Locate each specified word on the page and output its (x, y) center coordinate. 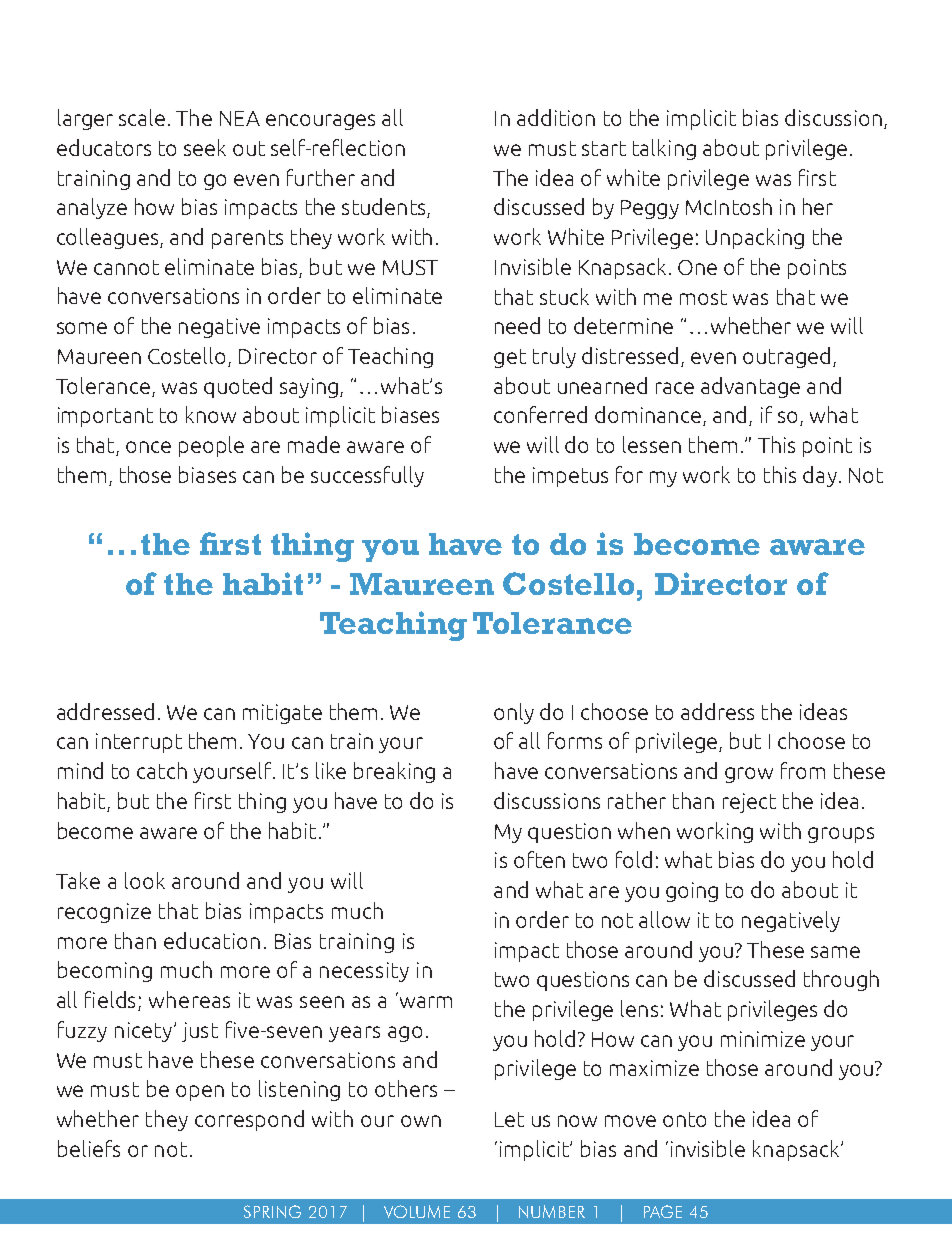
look (145, 880)
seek (205, 147)
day (820, 476)
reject (749, 803)
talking (664, 149)
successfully (367, 476)
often (539, 859)
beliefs (89, 1148)
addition (556, 117)
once (148, 447)
